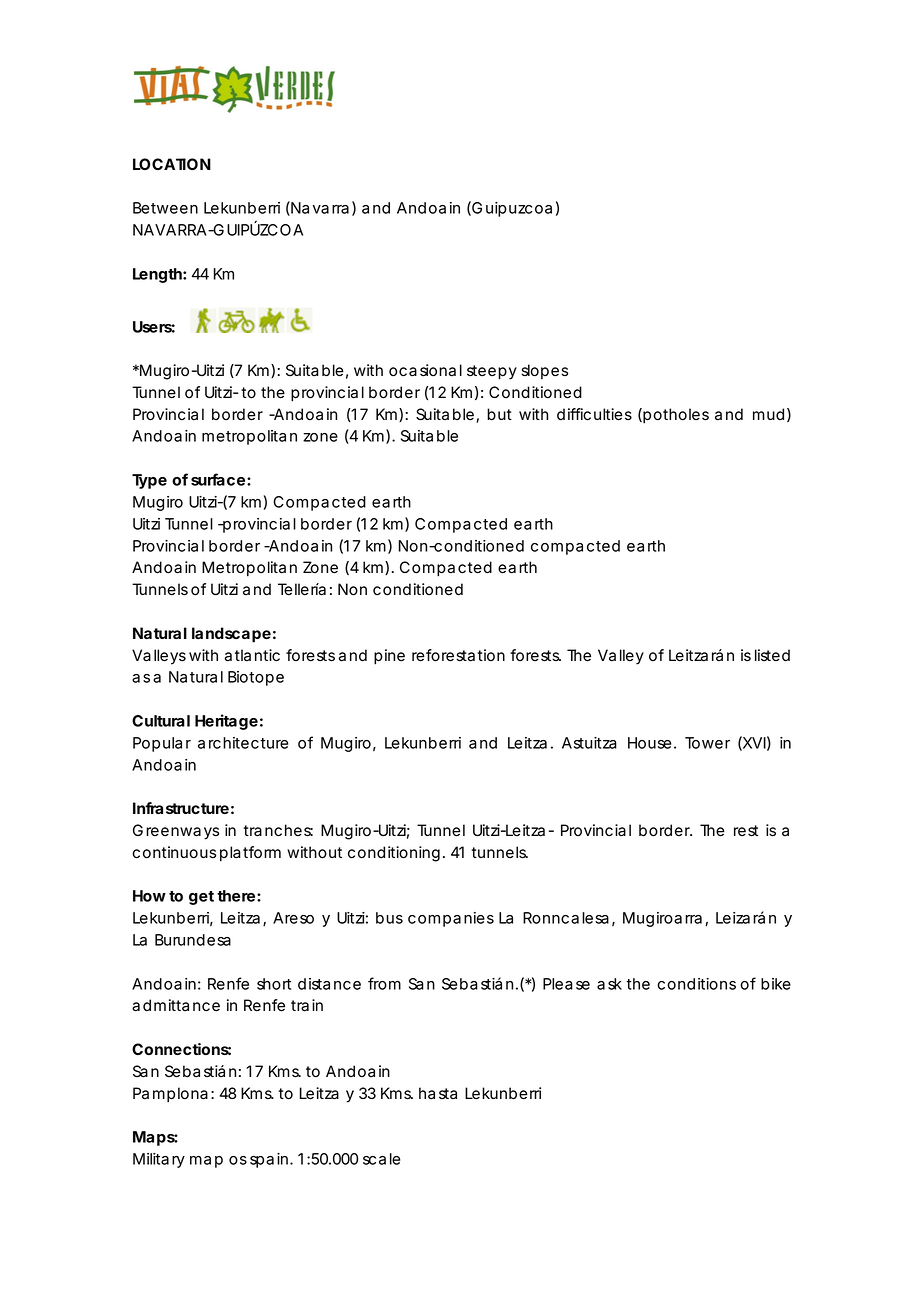  I want to click on conditions, so click(696, 984).
